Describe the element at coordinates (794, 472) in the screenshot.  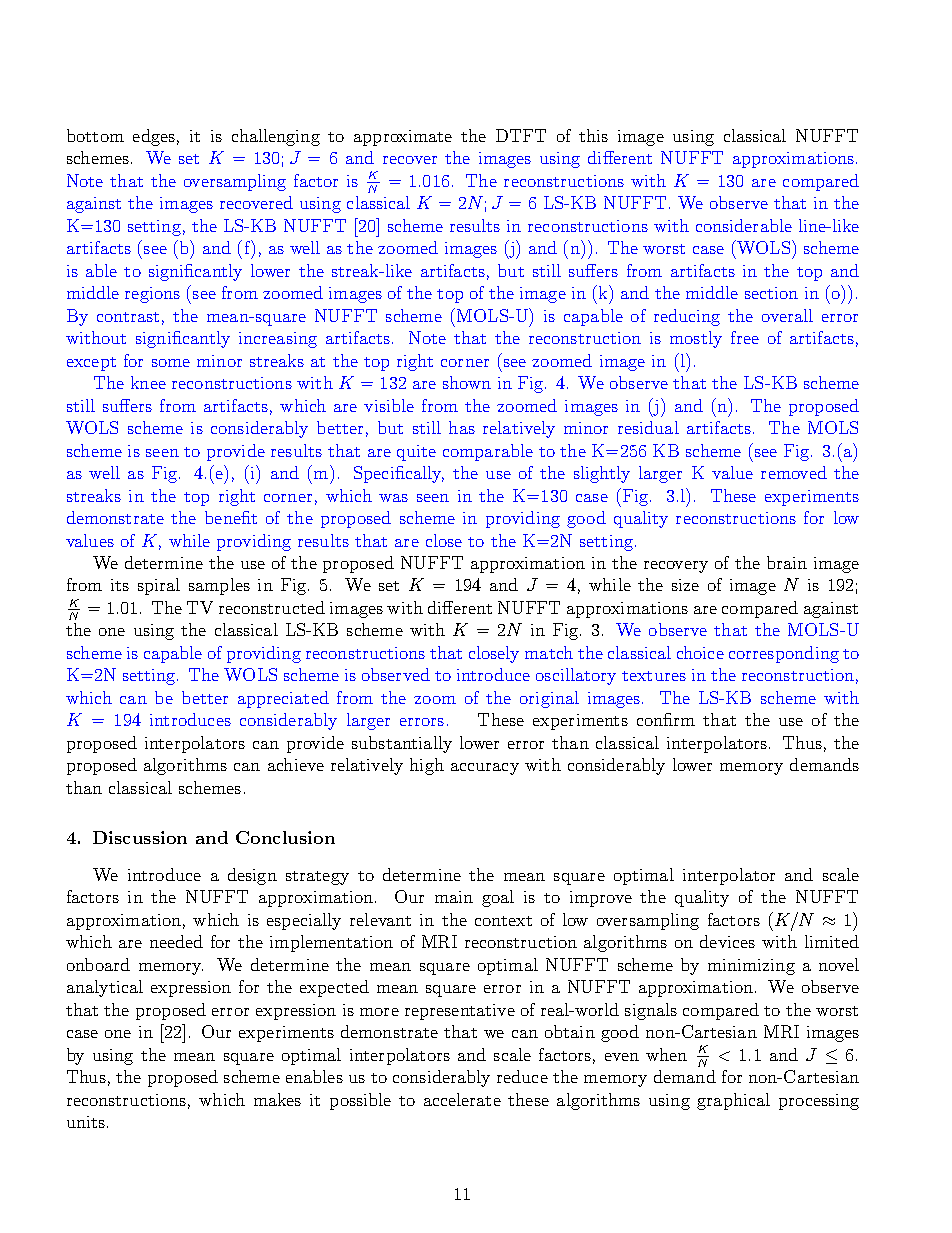
I see `removed` at that location.
